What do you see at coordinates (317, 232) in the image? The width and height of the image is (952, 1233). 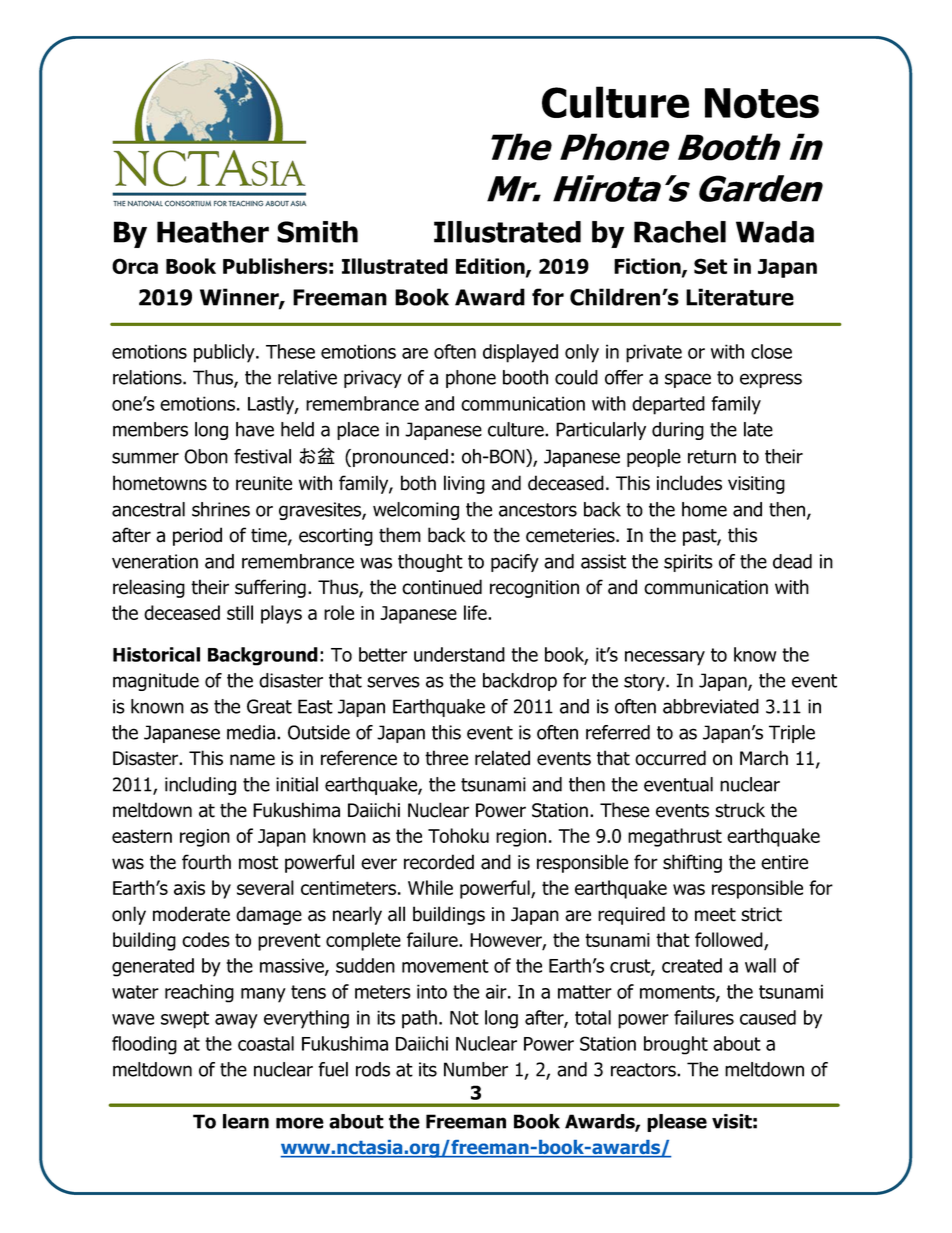 I see `Smith` at bounding box center [317, 232].
